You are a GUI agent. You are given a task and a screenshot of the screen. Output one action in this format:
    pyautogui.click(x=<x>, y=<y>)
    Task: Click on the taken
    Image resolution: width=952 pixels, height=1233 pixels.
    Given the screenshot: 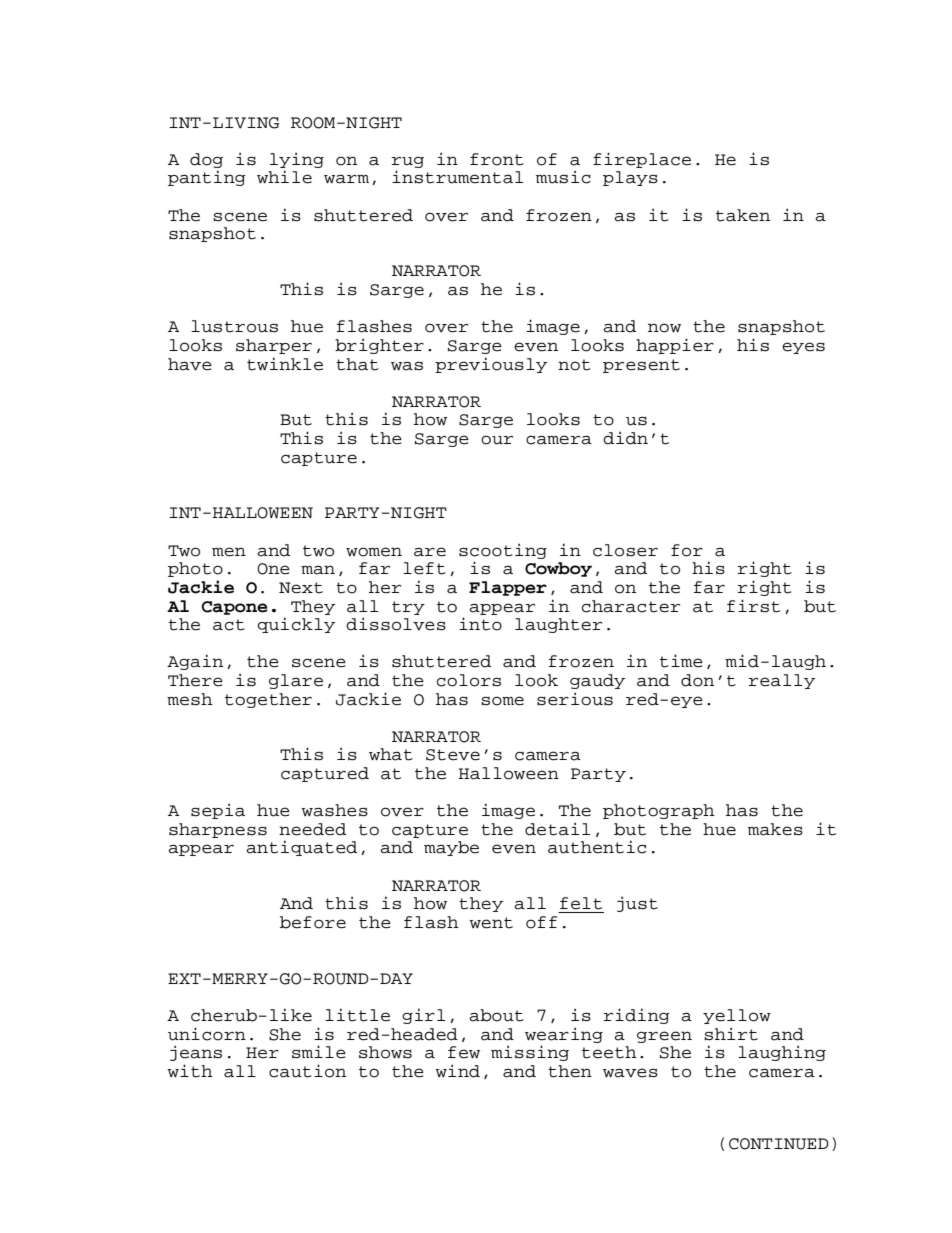 What is the action you would take?
    pyautogui.click(x=743, y=215)
